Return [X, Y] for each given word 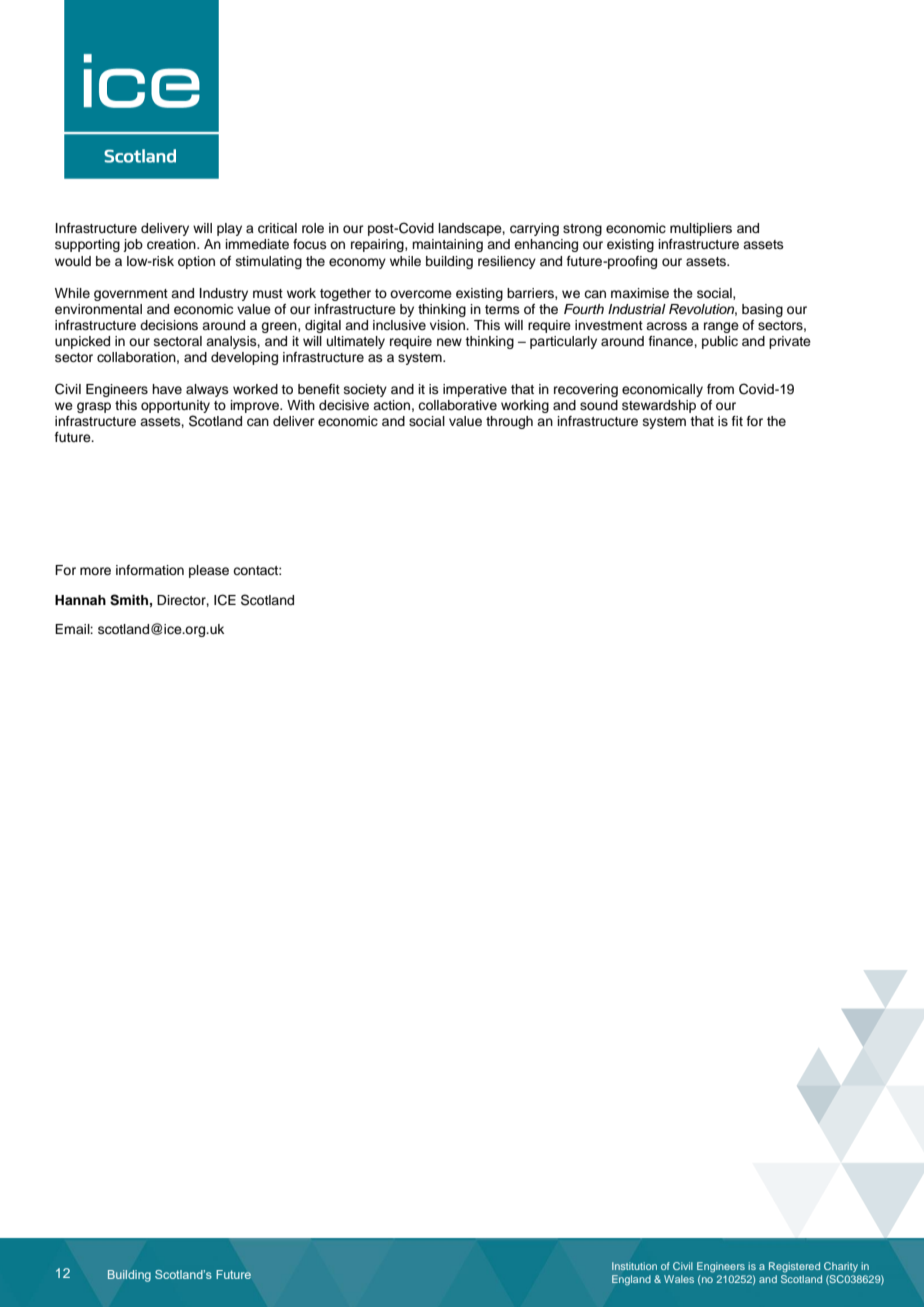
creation [172, 244]
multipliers [701, 229]
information [150, 570]
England [631, 1280]
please [209, 571]
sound [599, 405]
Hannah [80, 600]
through [509, 422]
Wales [679, 1279]
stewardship [659, 406]
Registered [794, 1267]
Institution [634, 1266]
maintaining [447, 245]
